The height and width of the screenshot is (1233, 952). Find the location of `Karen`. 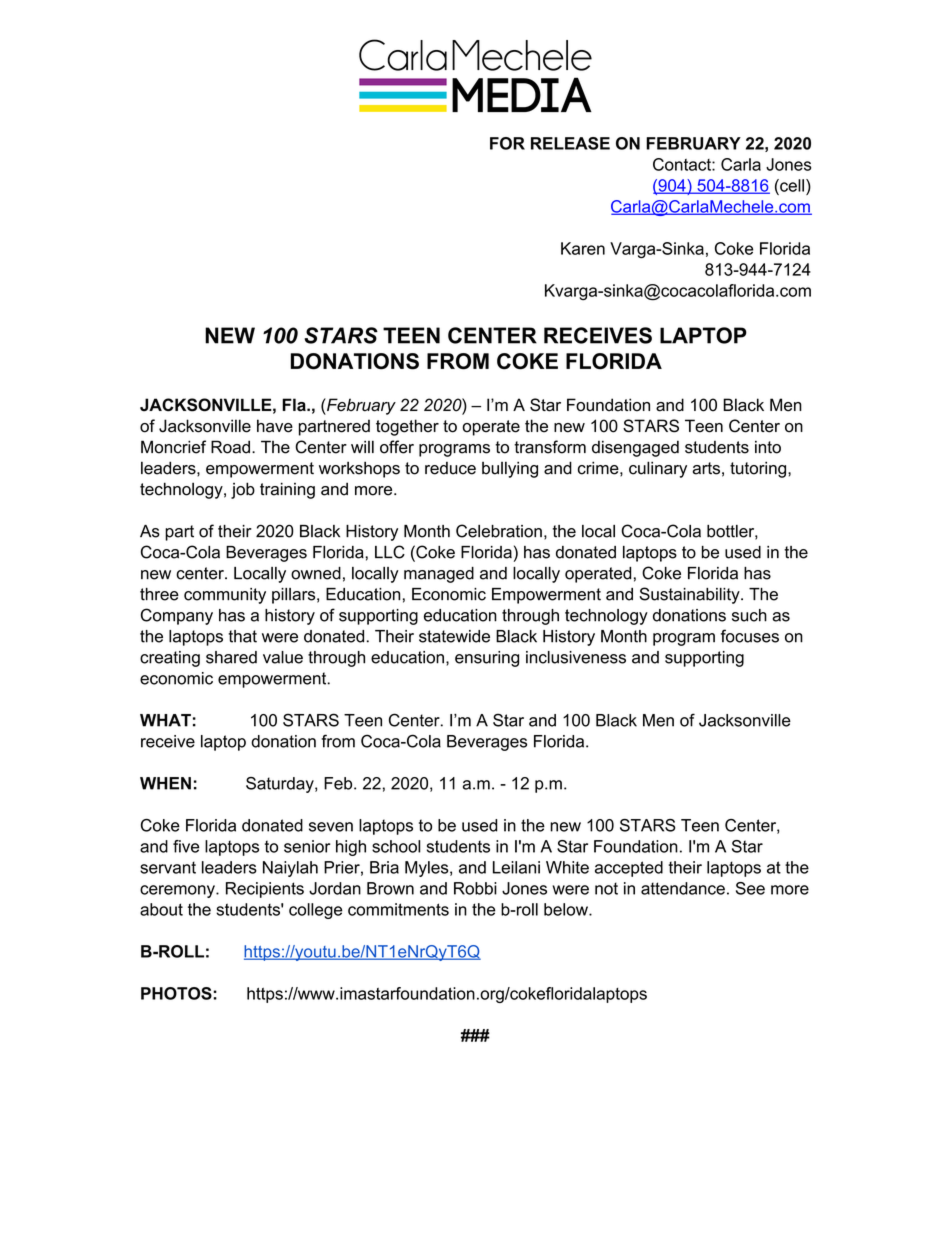

Karen is located at coordinates (583, 248).
